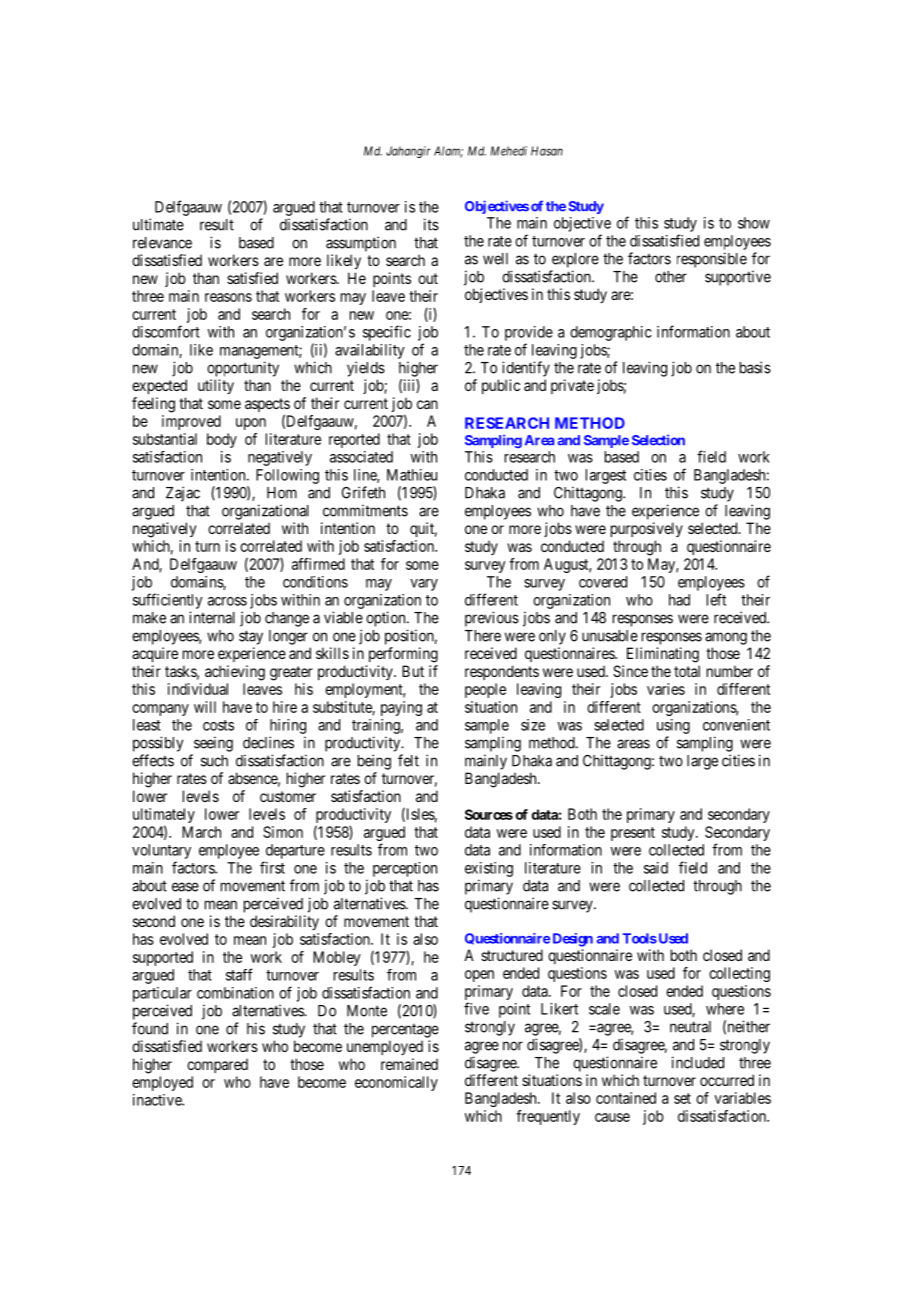  I want to click on show, so click(754, 223).
